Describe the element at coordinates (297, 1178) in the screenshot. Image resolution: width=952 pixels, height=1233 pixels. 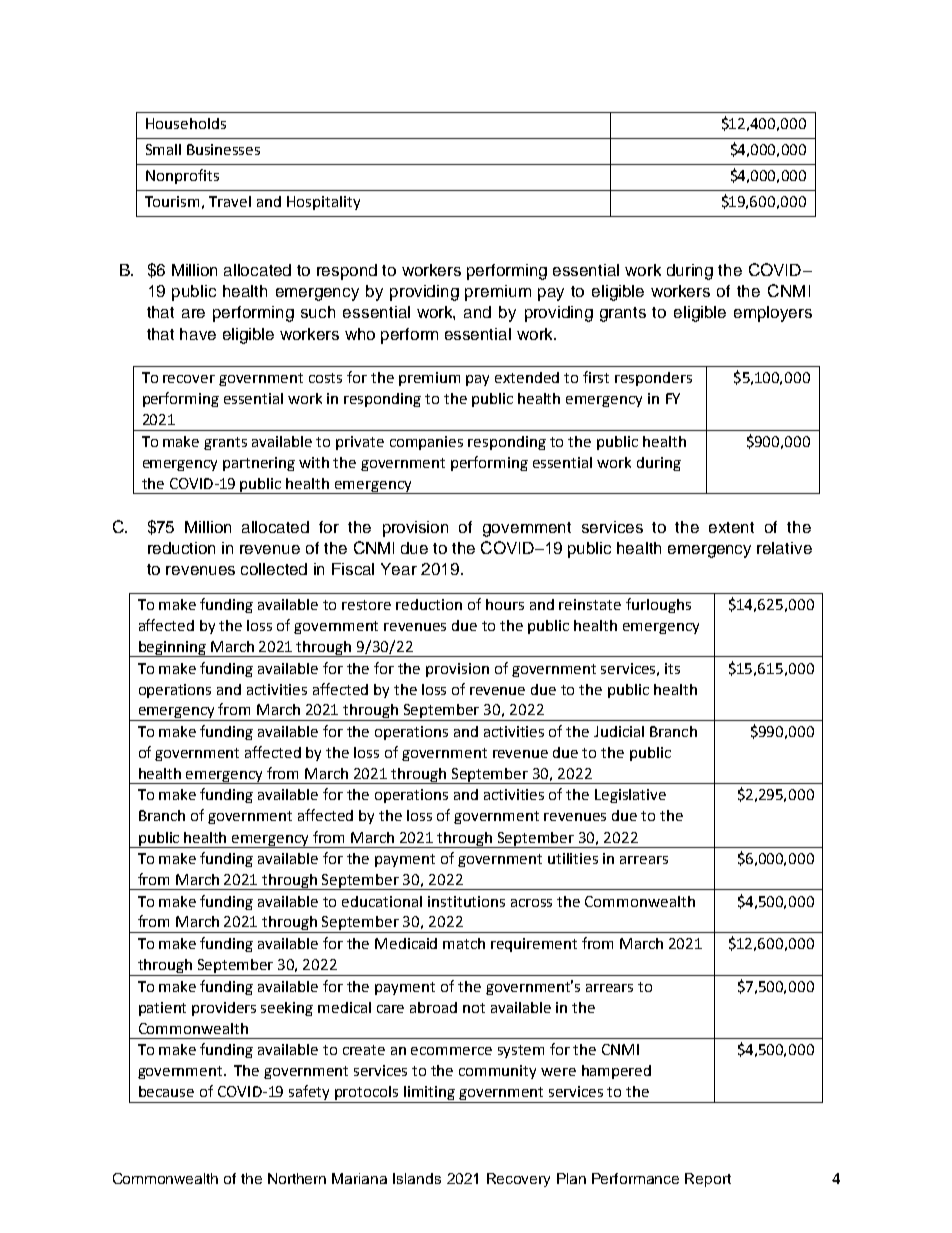
I see `Northern` at that location.
